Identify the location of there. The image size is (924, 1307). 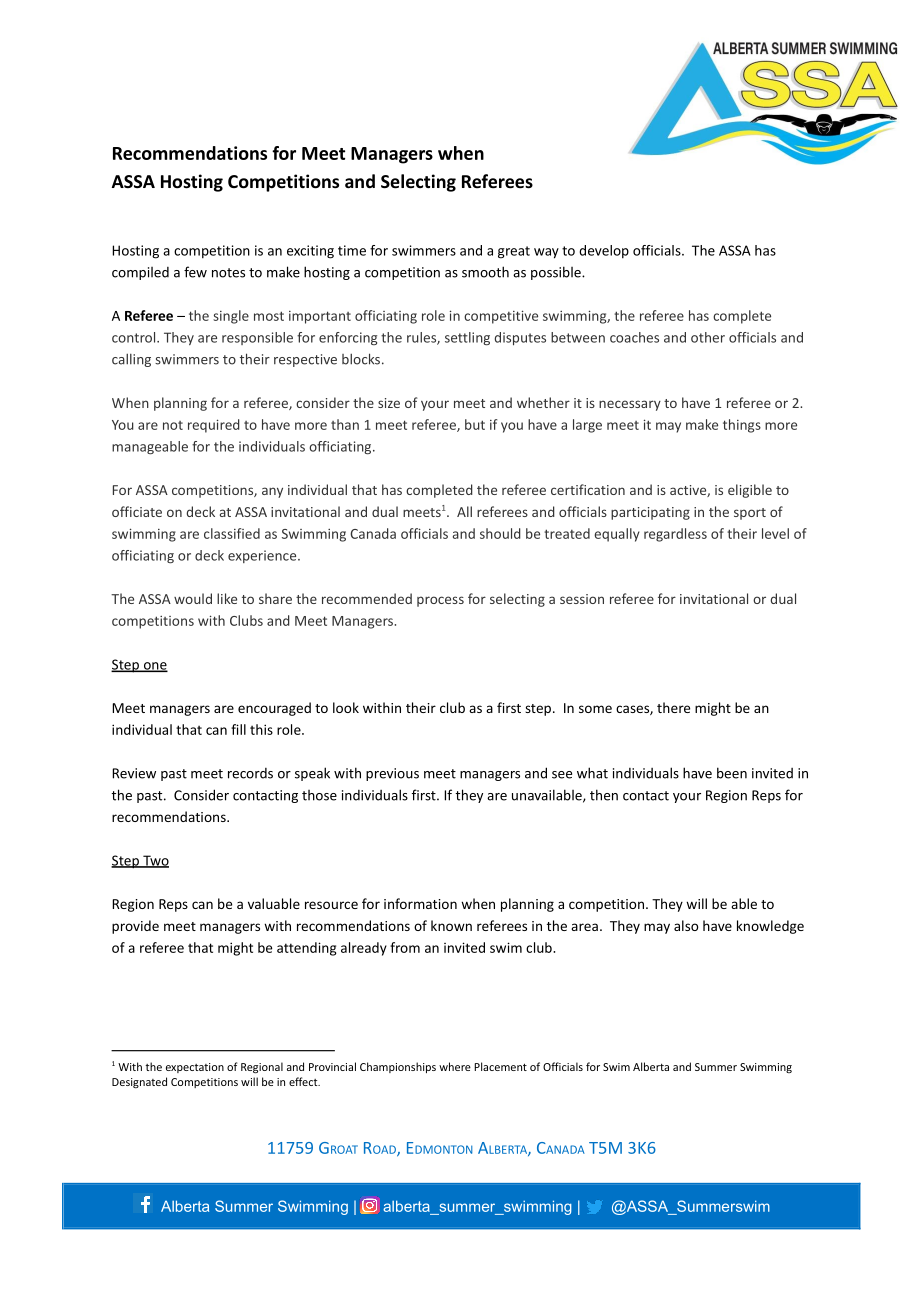
(673, 707).
